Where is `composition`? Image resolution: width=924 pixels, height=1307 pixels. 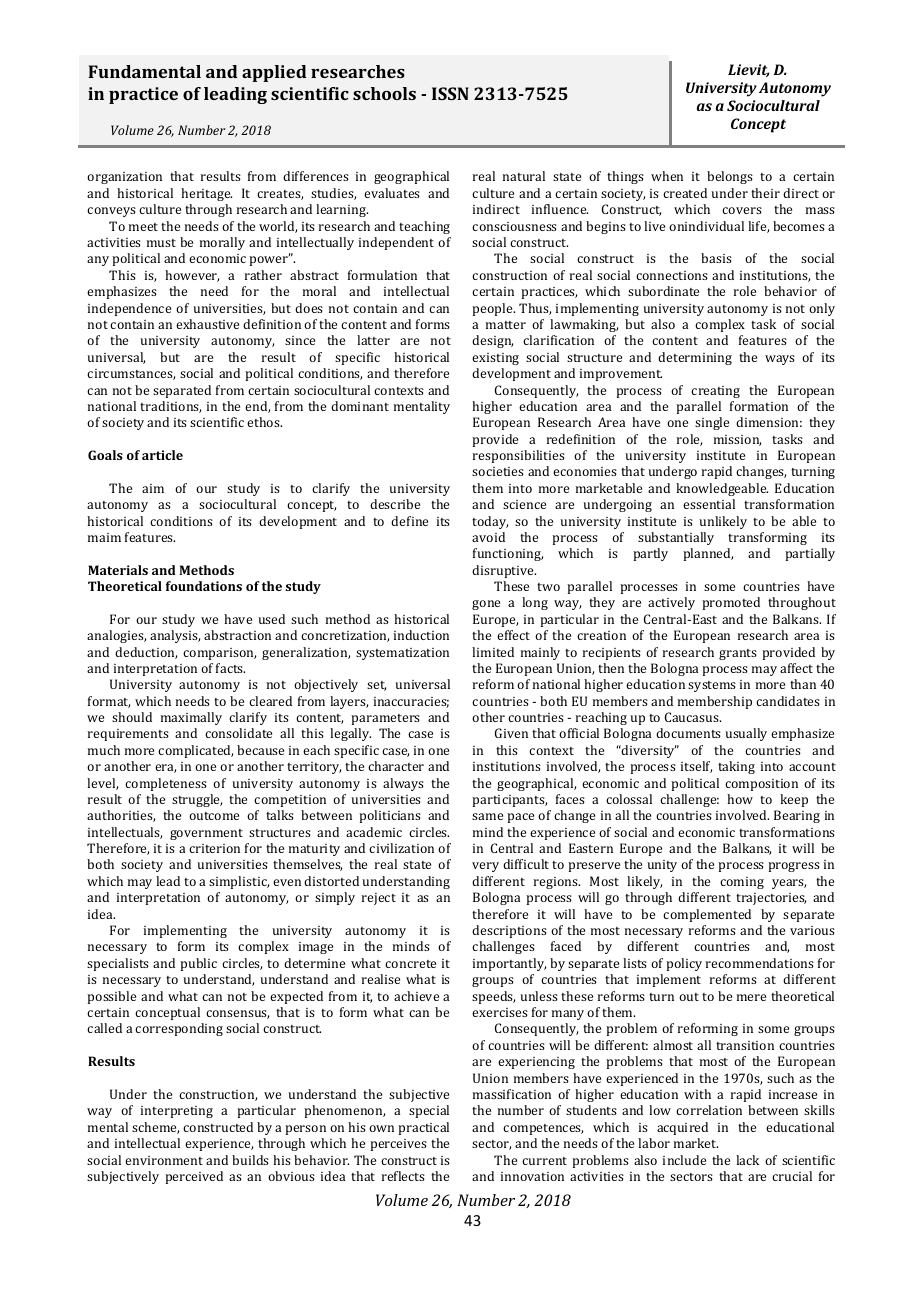 composition is located at coordinates (761, 785).
